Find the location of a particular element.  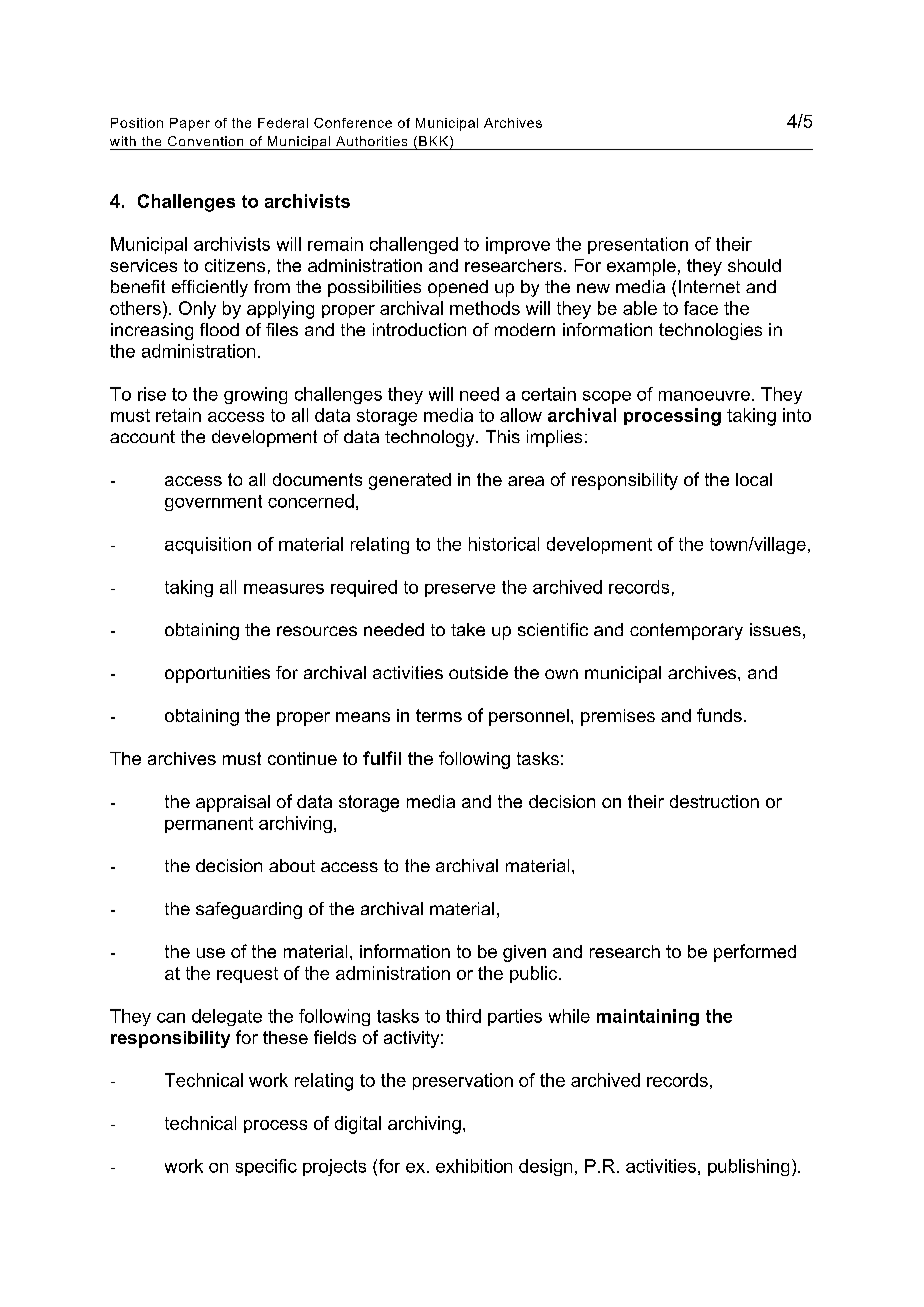

given is located at coordinates (524, 953).
